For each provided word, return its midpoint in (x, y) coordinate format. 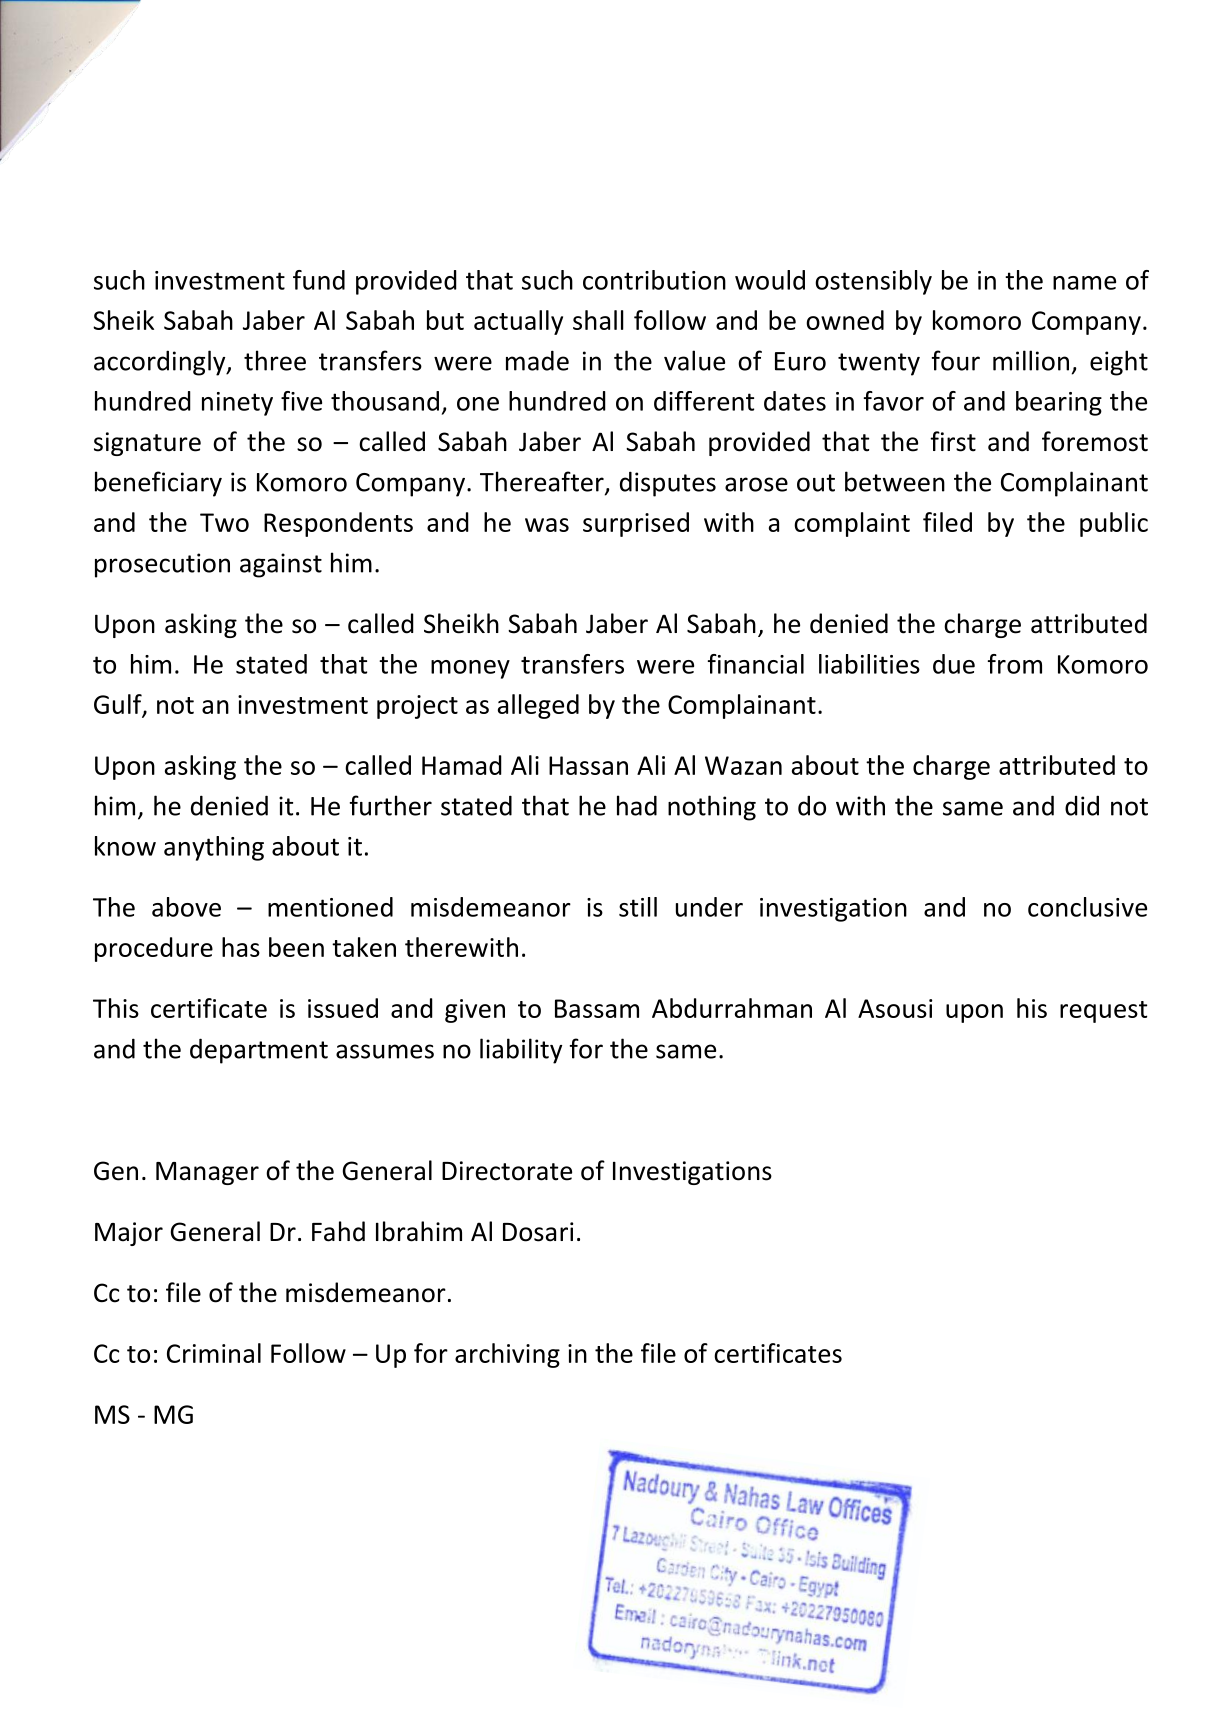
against (281, 565)
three (275, 360)
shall (598, 320)
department (259, 1051)
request (1103, 1012)
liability (521, 1051)
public (1114, 524)
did (1082, 805)
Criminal (214, 1353)
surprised (636, 524)
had (637, 805)
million (1031, 360)
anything (214, 848)
